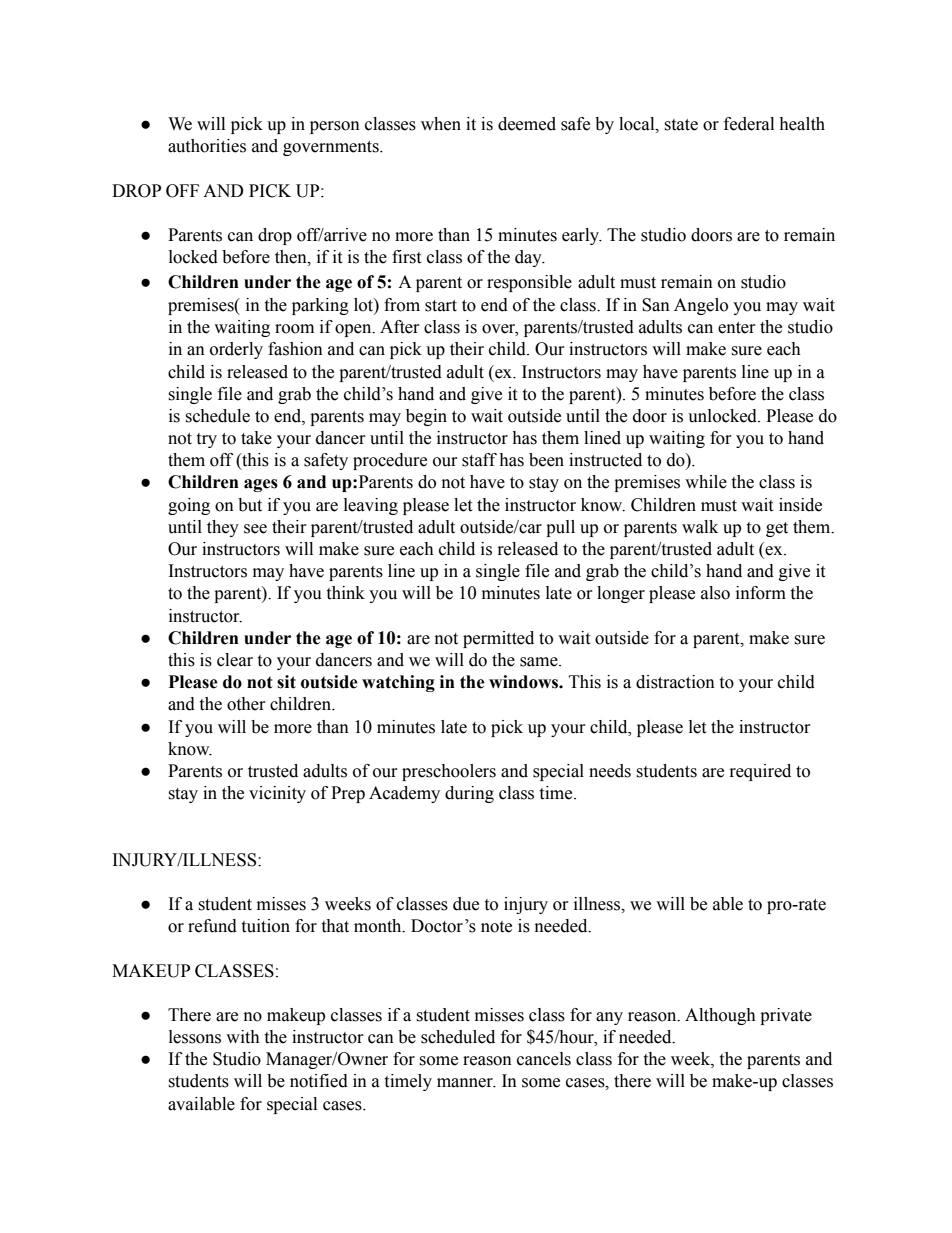  What do you see at coordinates (715, 593) in the page?
I see `also` at bounding box center [715, 593].
